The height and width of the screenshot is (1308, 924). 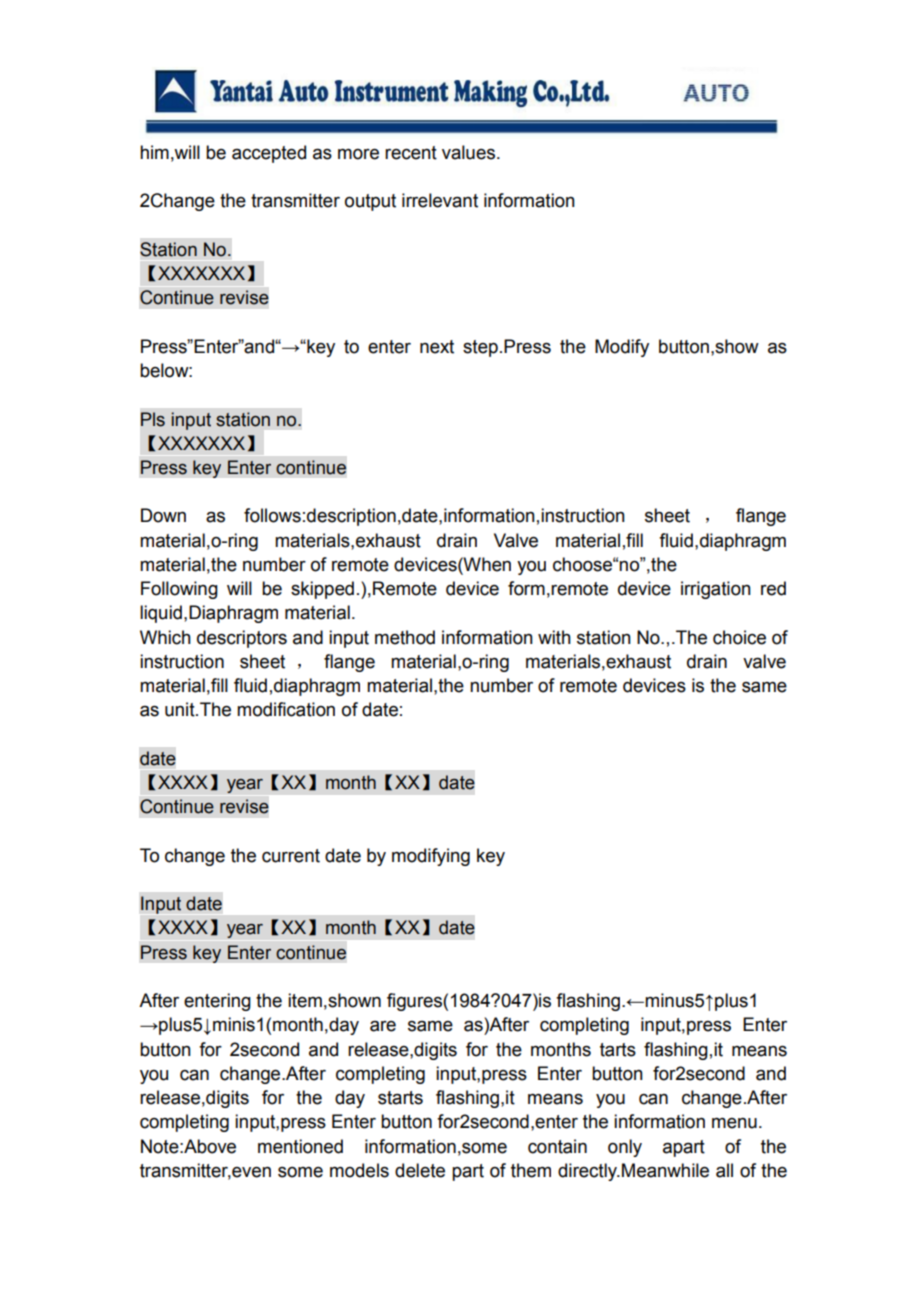 What do you see at coordinates (300, 1146) in the screenshot?
I see `mentioned` at bounding box center [300, 1146].
